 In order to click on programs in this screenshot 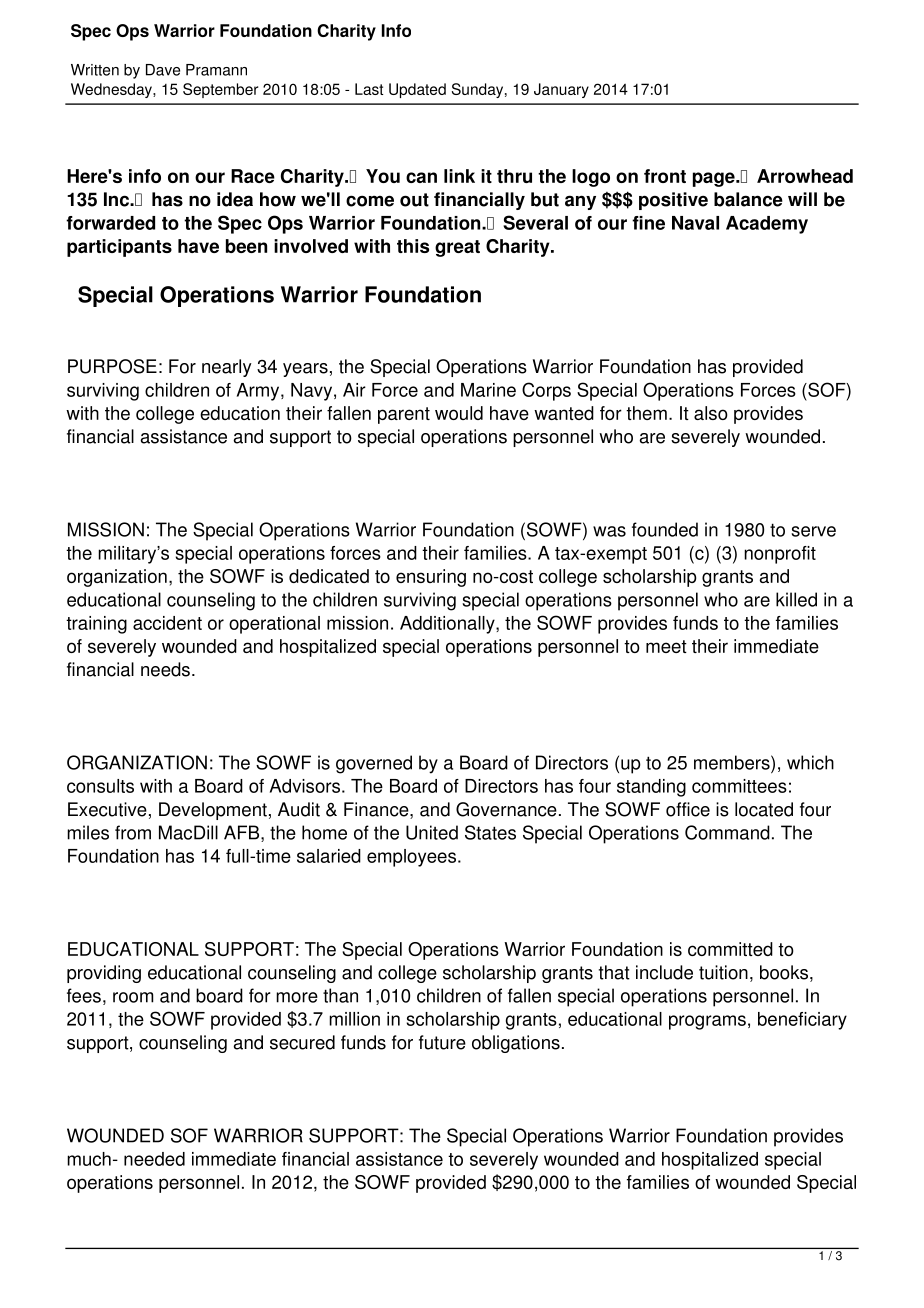, I will do `click(707, 1022)`.
